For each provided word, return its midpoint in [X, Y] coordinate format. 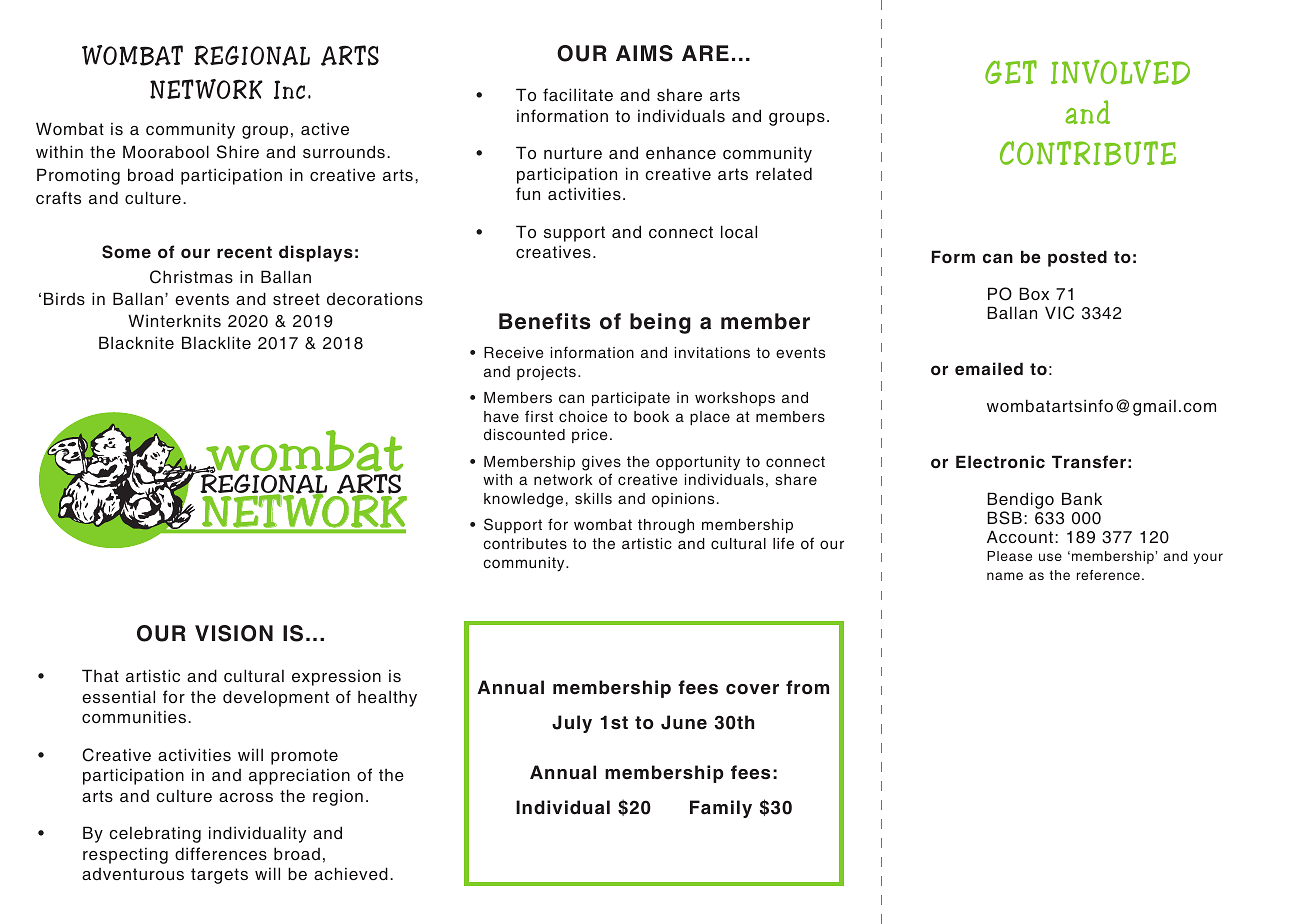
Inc [289, 89]
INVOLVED [1120, 72]
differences [221, 853]
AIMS [644, 53]
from [807, 687]
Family [721, 809]
